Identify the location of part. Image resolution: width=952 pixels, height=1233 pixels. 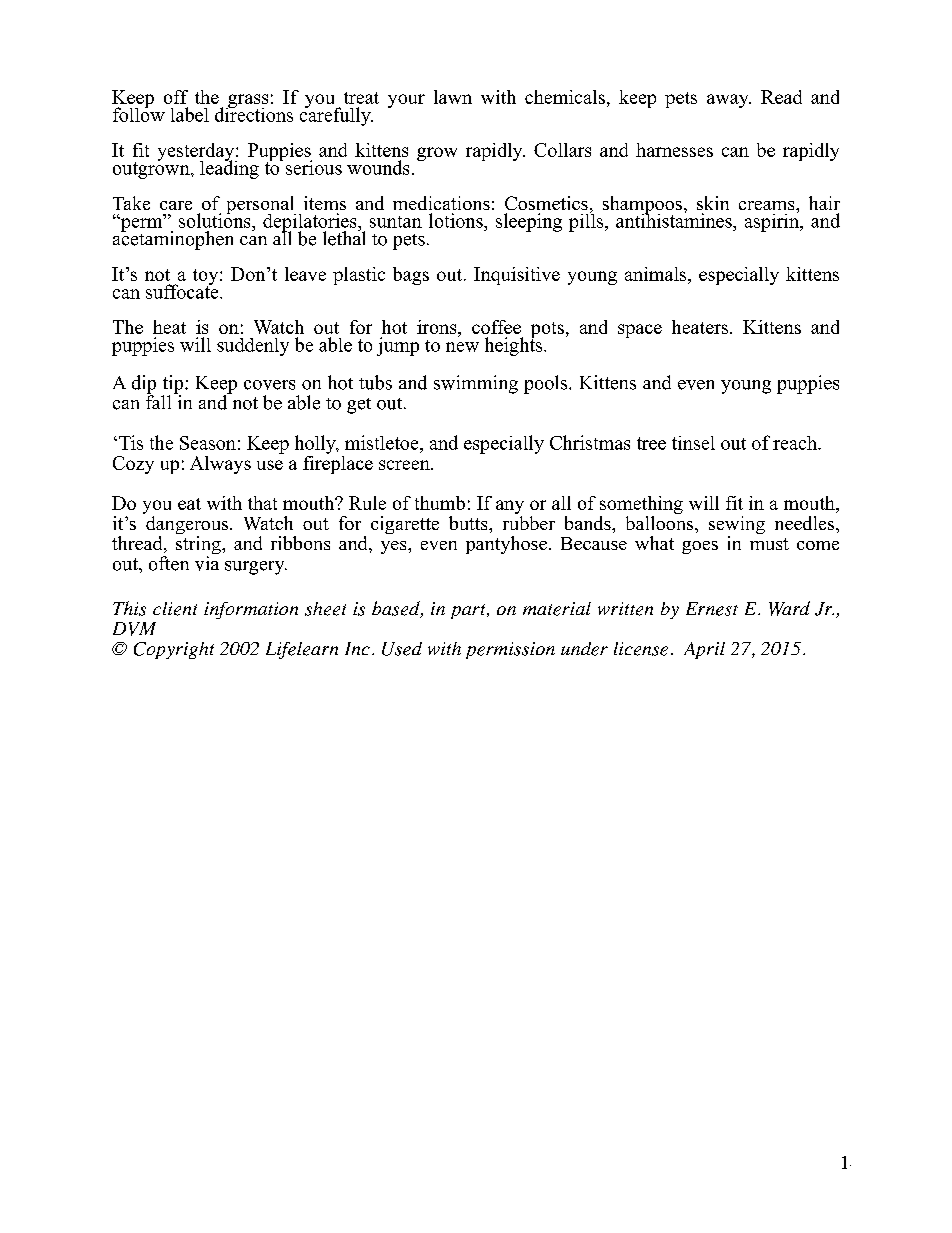
(469, 611).
